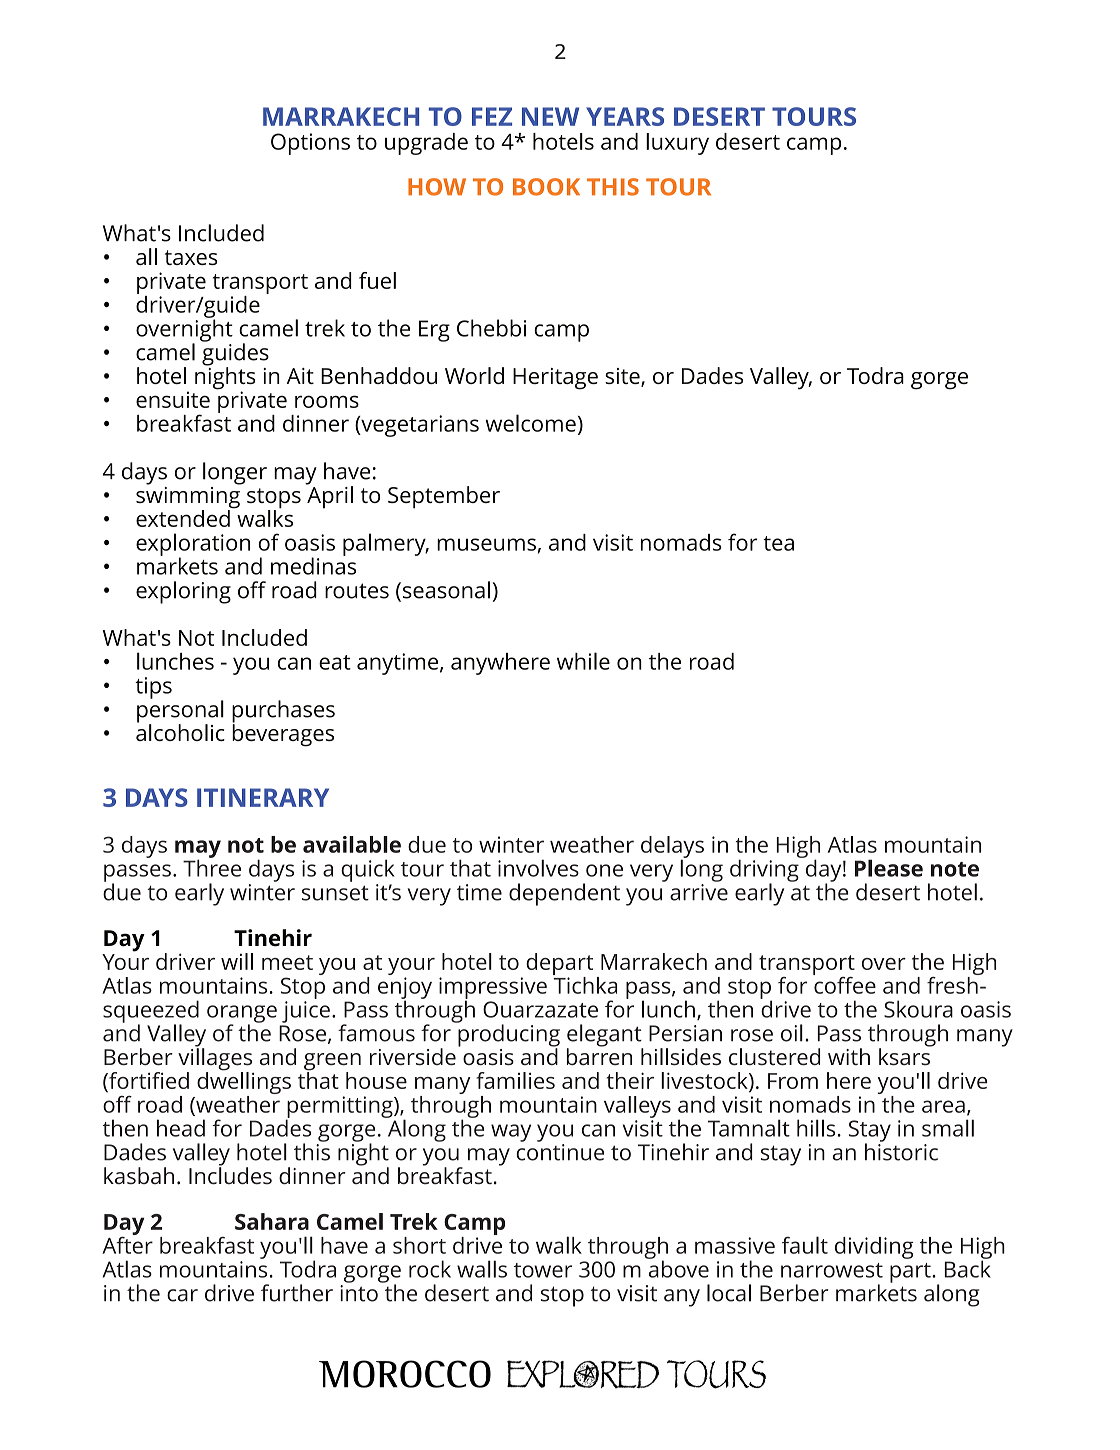 This image has height=1450, width=1120. I want to click on Options, so click(310, 144).
